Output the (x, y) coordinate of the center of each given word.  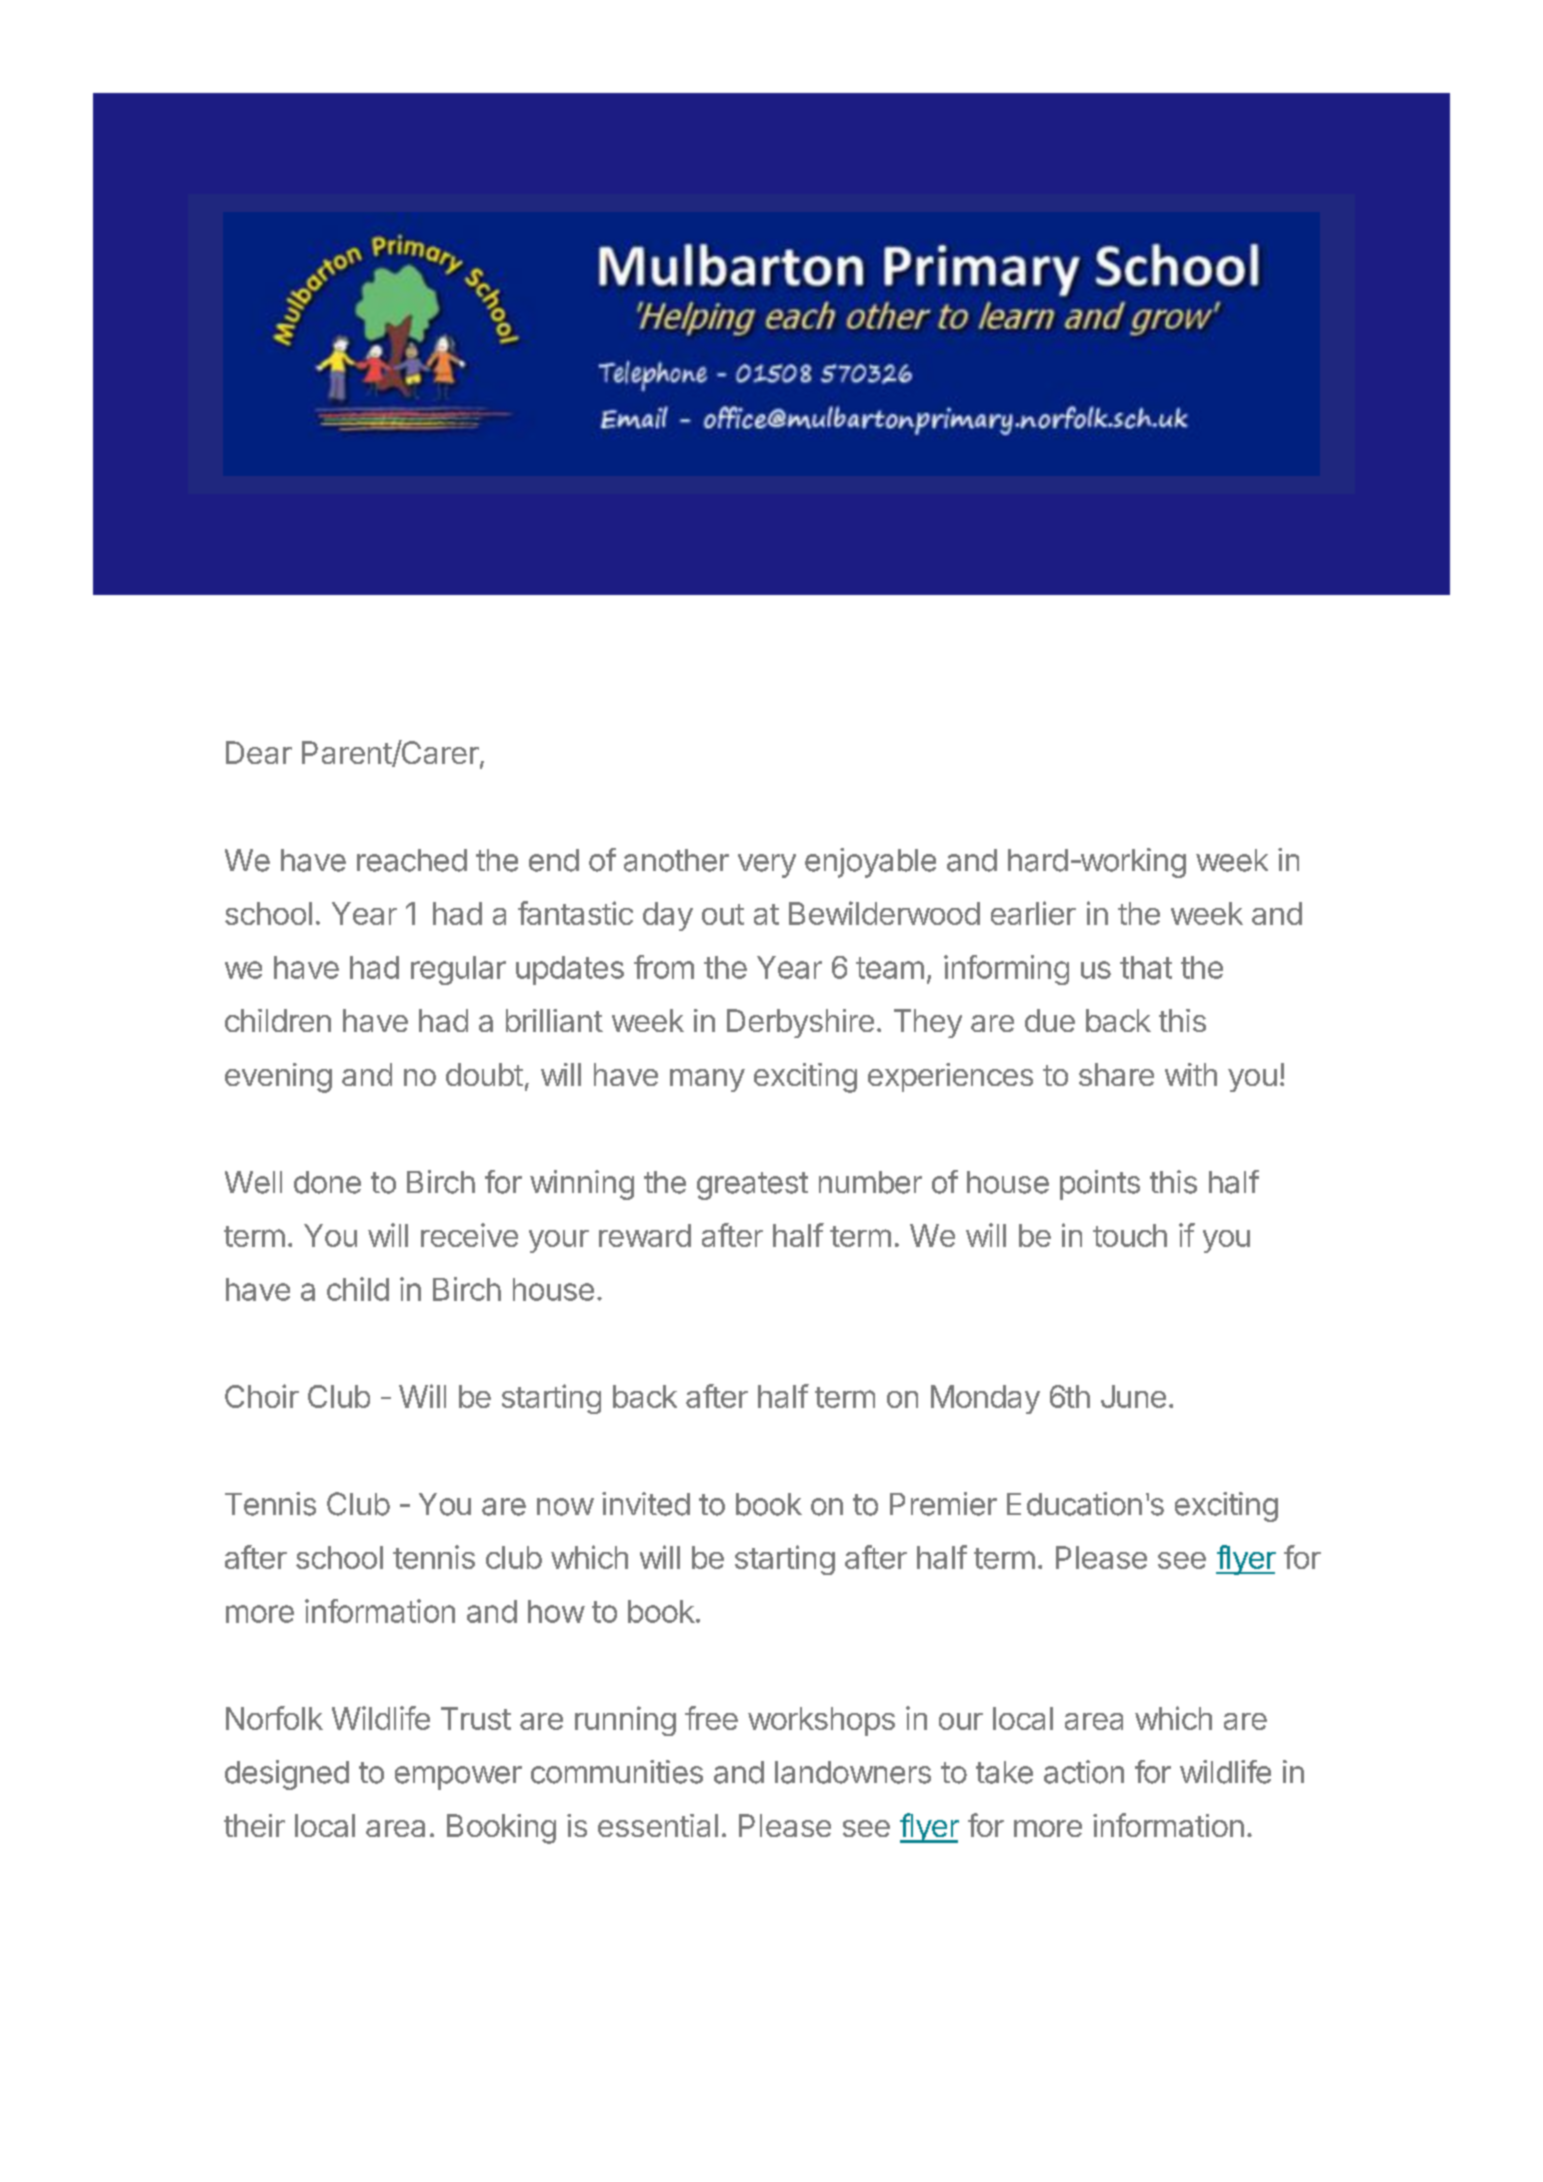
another (676, 860)
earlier (1033, 913)
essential (658, 1825)
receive (469, 1235)
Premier (943, 1504)
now (565, 1507)
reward (645, 1235)
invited (646, 1504)
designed (287, 1775)
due (1050, 1020)
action (1084, 1772)
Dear (259, 752)
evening (278, 1078)
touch (1130, 1235)
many (707, 1080)
